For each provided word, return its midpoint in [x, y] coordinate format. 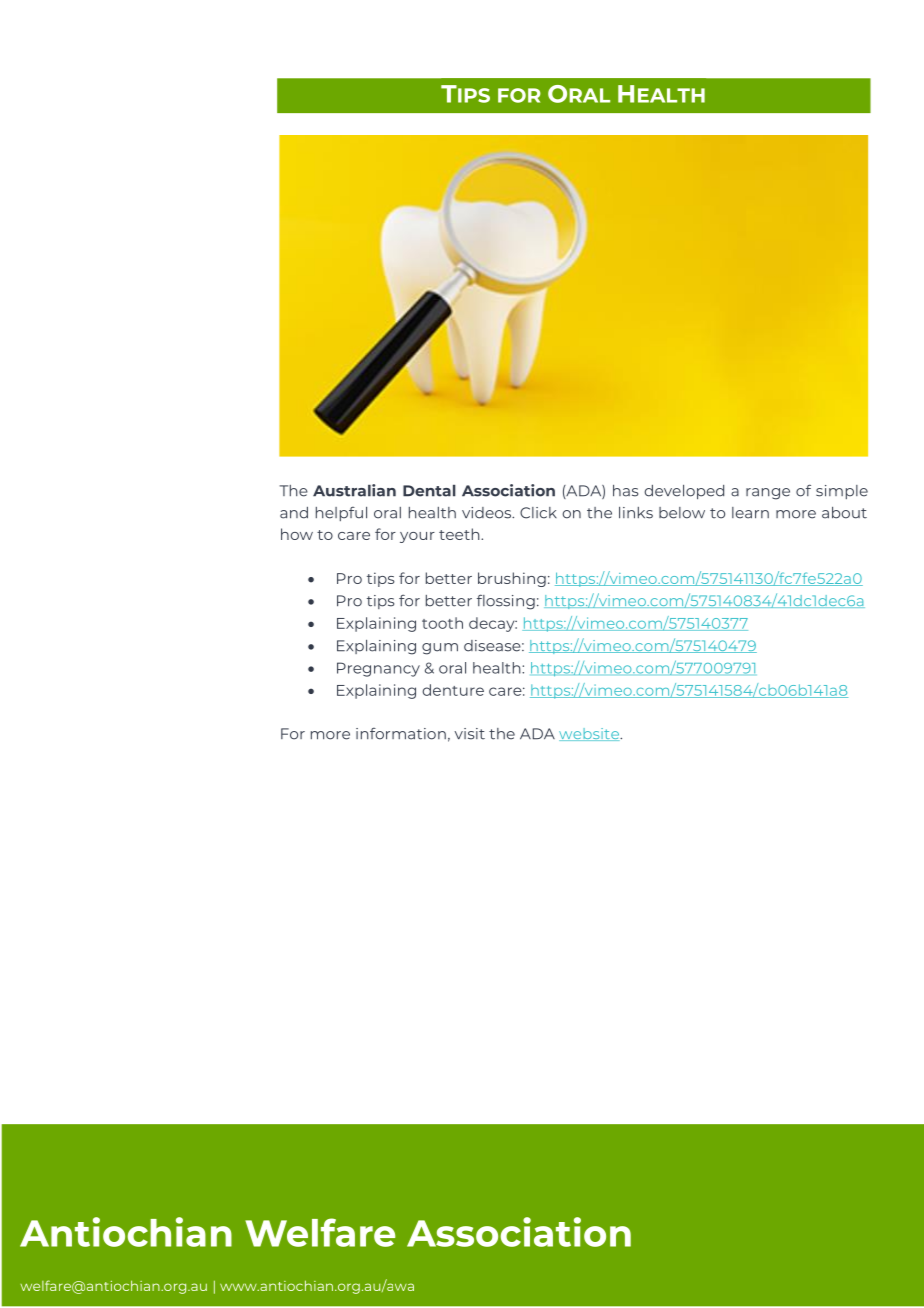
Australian [354, 490]
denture [453, 690]
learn [750, 513]
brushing [512, 579]
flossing [506, 602]
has [625, 491]
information [401, 734]
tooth [442, 623]
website [590, 734]
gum [440, 649]
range [768, 494]
